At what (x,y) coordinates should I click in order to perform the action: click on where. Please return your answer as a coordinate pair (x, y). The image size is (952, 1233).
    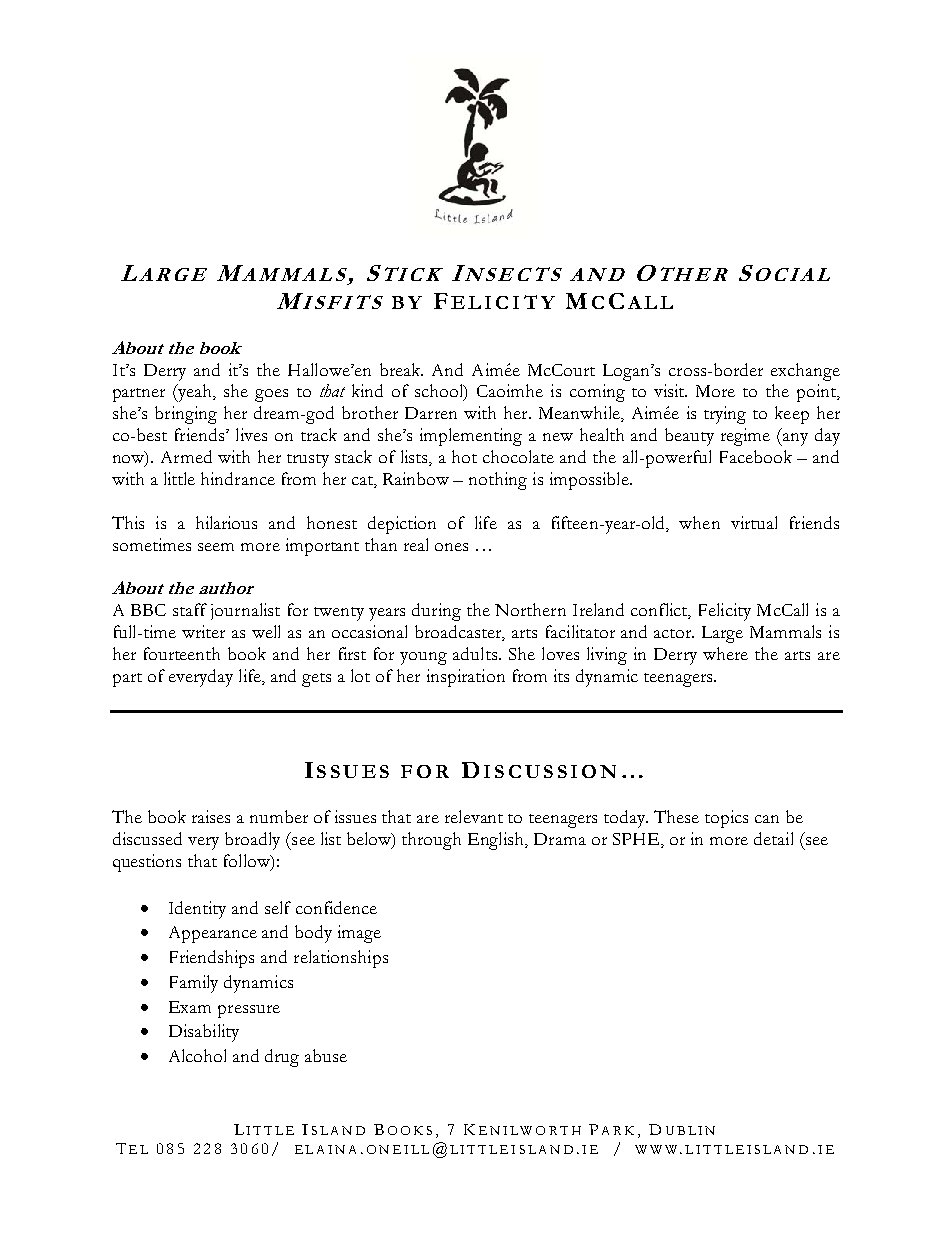
    Looking at the image, I should click on (725, 653).
